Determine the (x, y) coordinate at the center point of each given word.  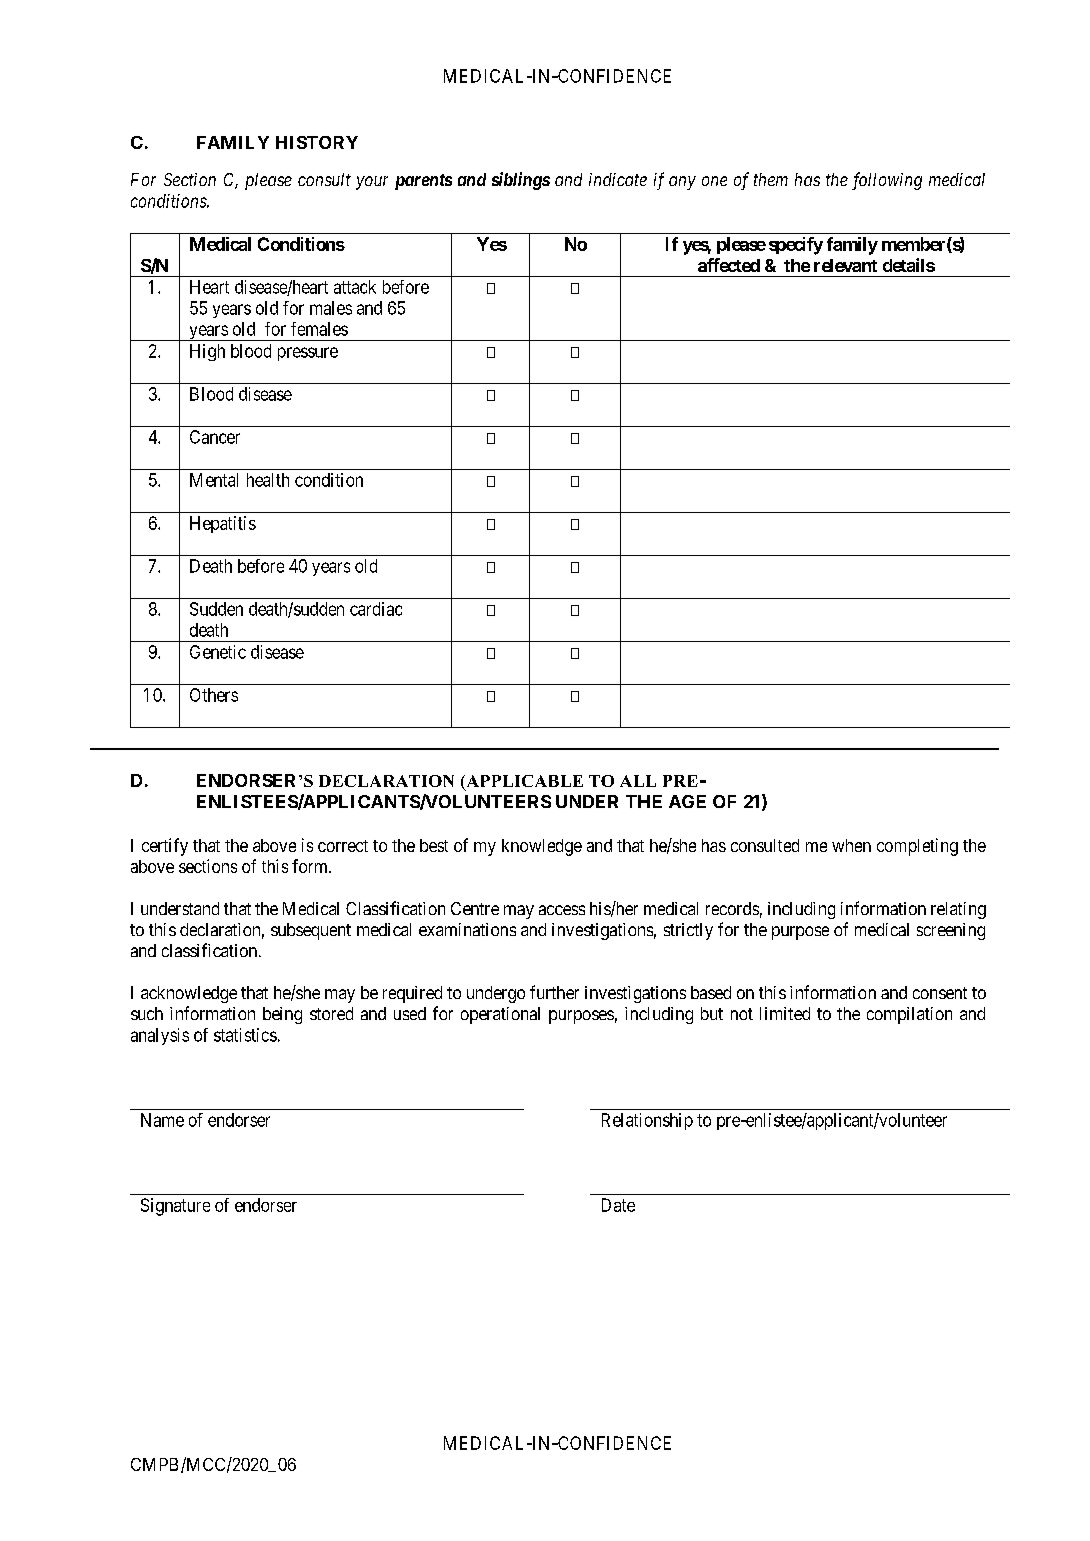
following (887, 181)
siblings (521, 181)
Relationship (647, 1121)
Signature (175, 1207)
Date (618, 1205)
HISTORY (317, 142)
